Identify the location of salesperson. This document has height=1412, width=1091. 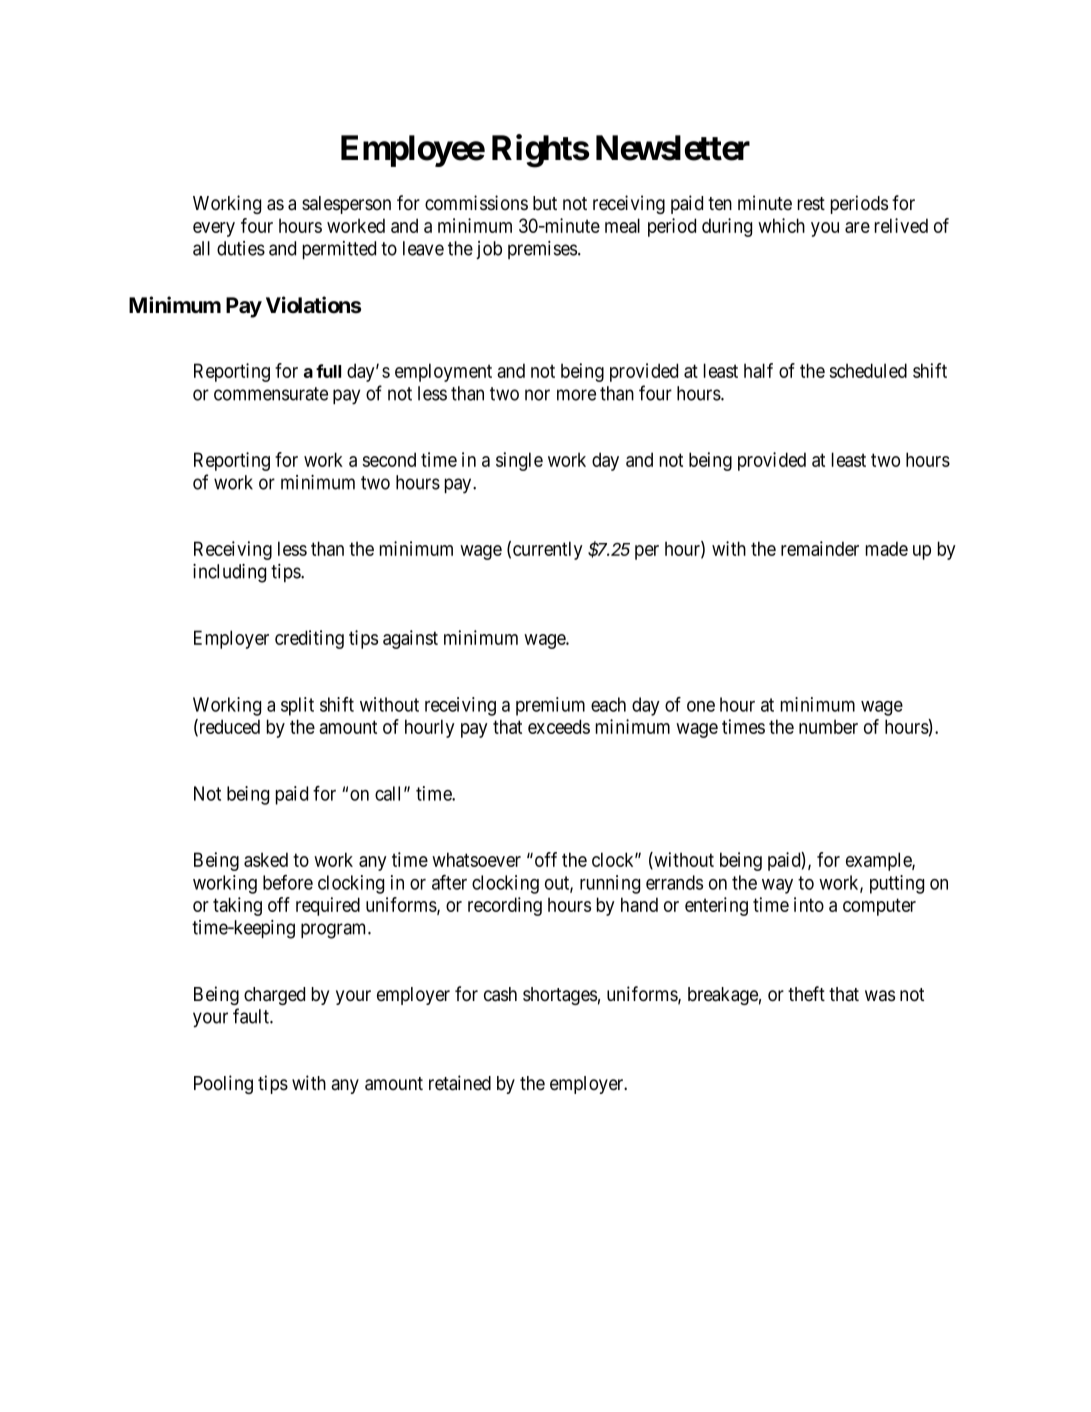
(346, 205).
